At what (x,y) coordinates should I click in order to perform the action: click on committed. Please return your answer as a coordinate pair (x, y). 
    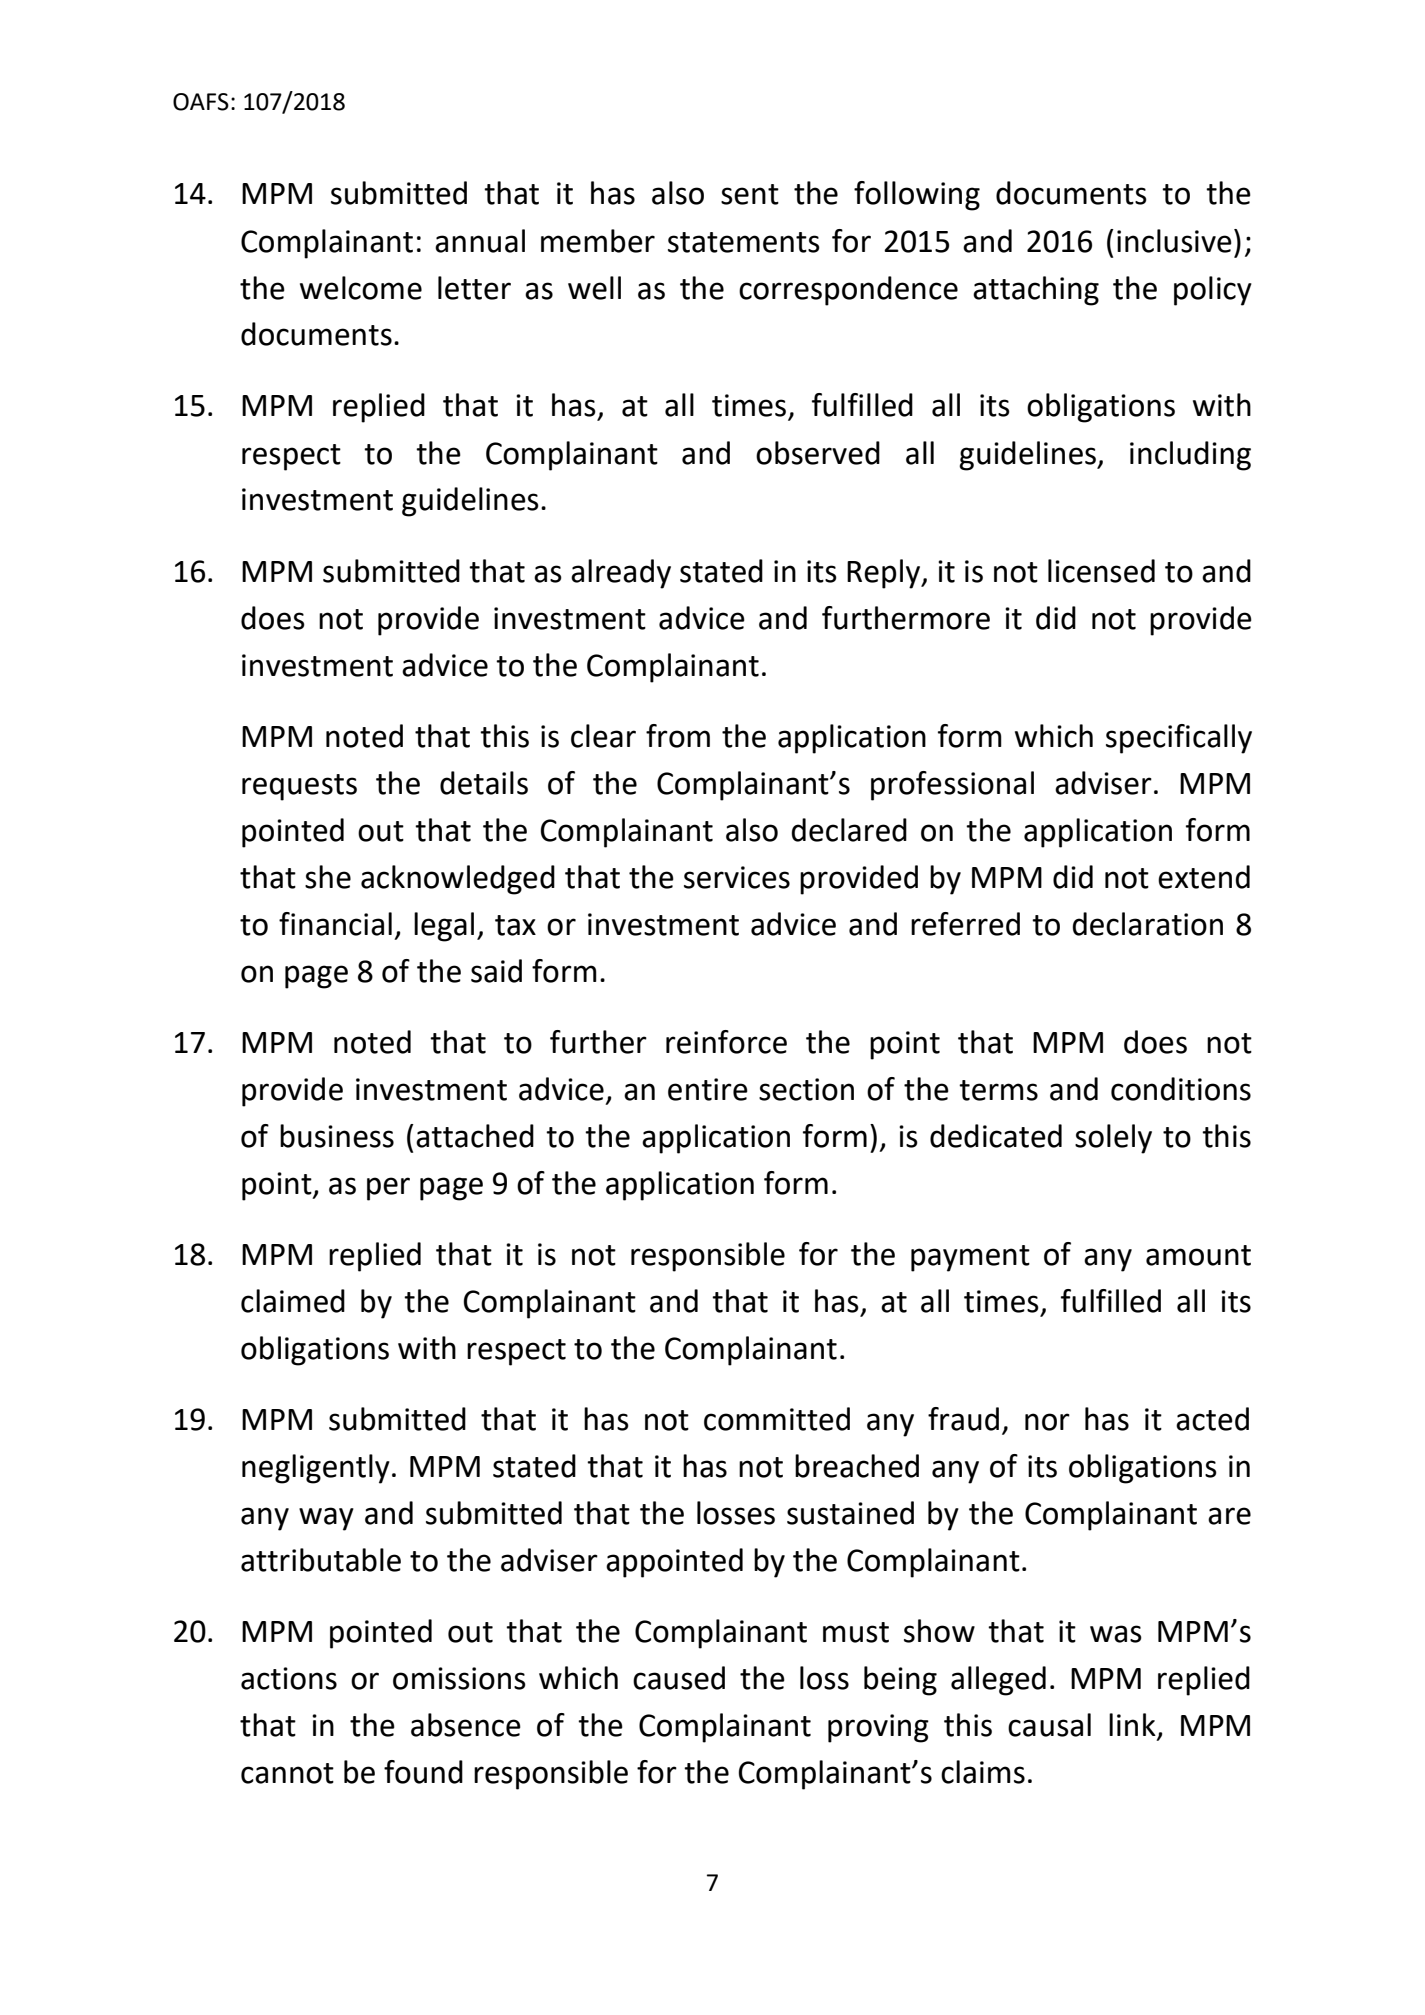
    Looking at the image, I should click on (777, 1419).
